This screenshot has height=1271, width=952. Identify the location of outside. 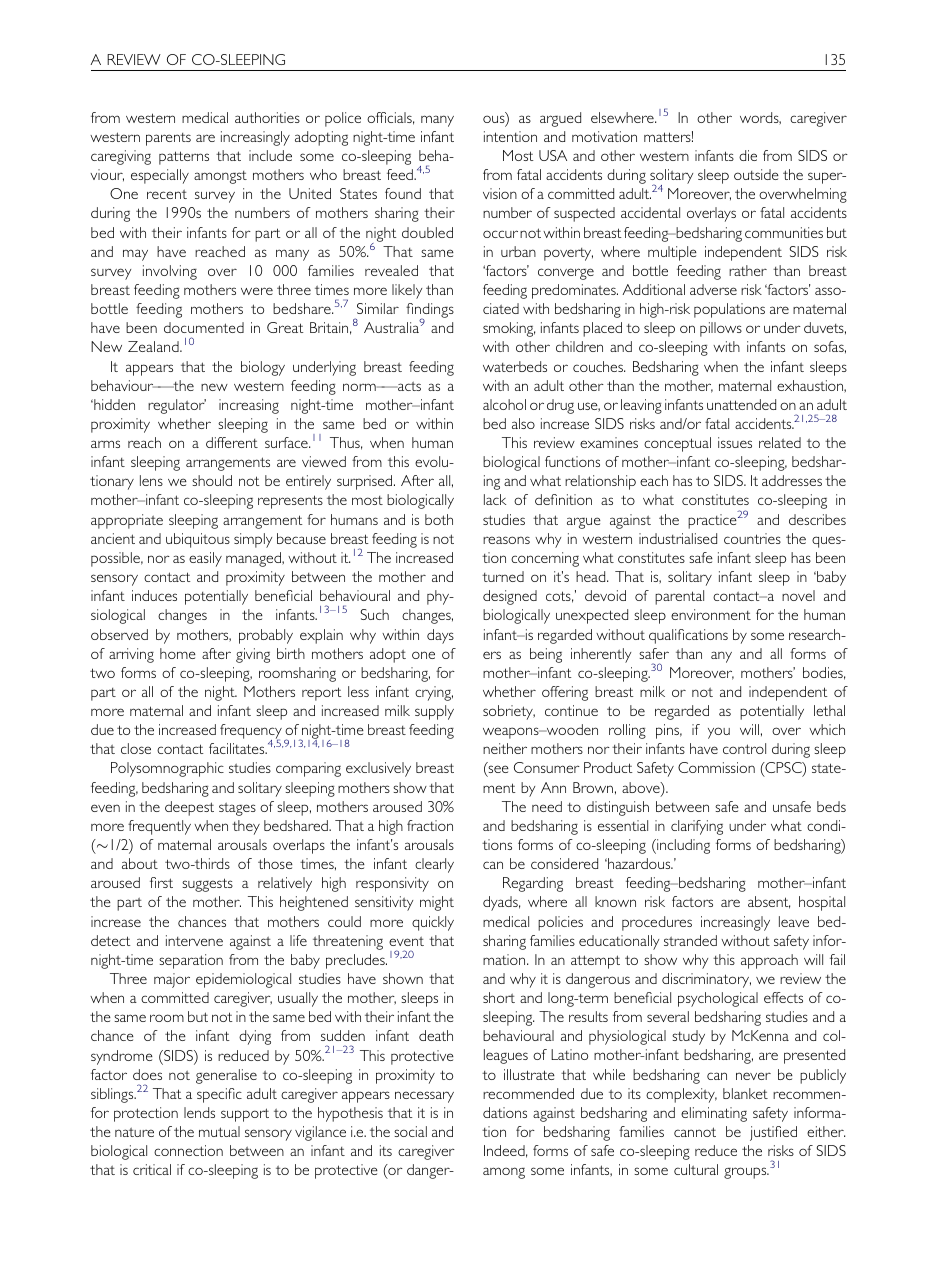
(756, 174).
